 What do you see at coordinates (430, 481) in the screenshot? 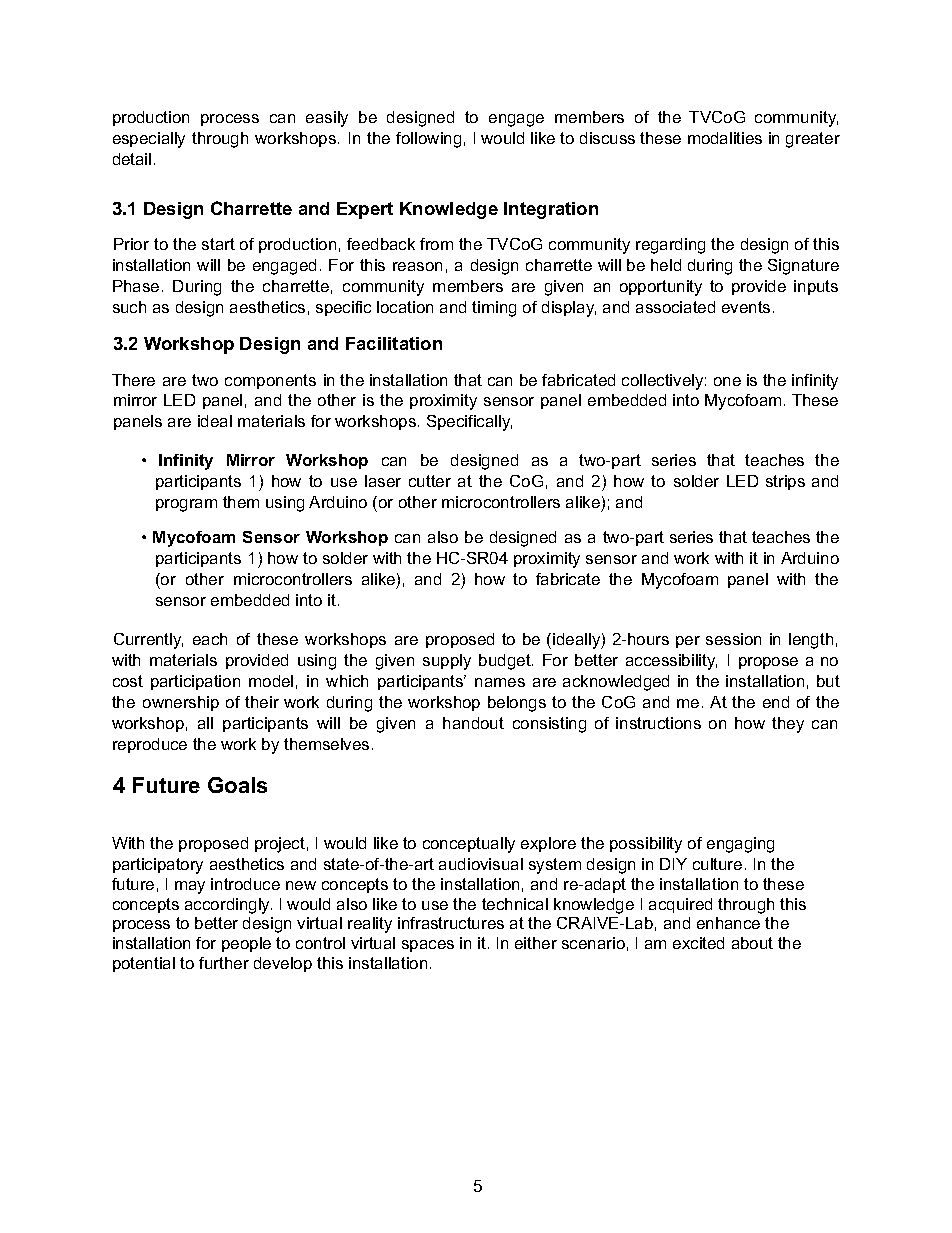
I see `cutter` at bounding box center [430, 481].
